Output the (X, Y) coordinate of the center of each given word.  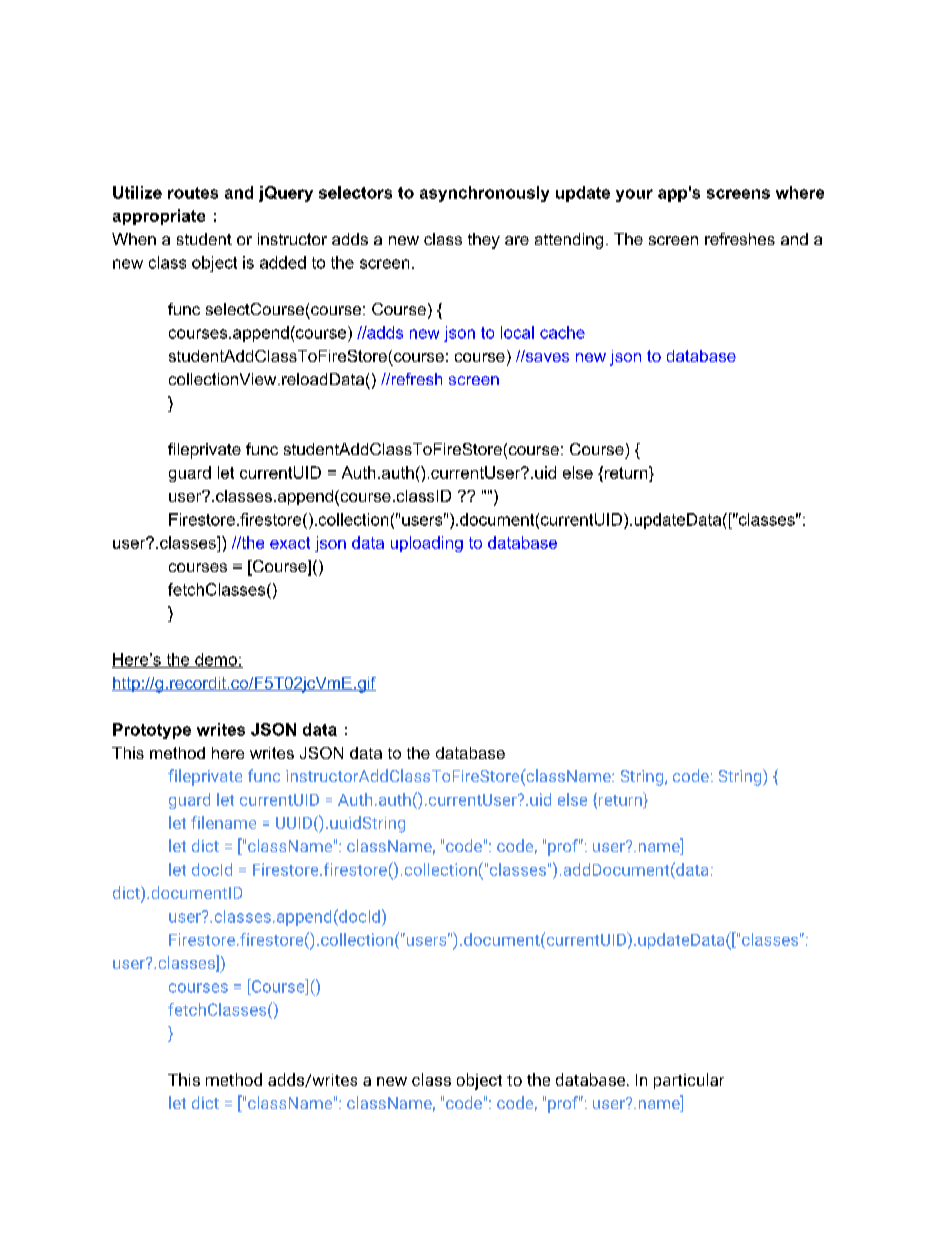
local (517, 332)
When (134, 239)
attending (569, 241)
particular (689, 1081)
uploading (427, 544)
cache (562, 332)
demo (216, 660)
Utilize (137, 192)
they (484, 241)
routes (193, 193)
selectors (355, 192)
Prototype (152, 731)
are (517, 240)
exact (290, 543)
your (634, 195)
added (283, 262)
